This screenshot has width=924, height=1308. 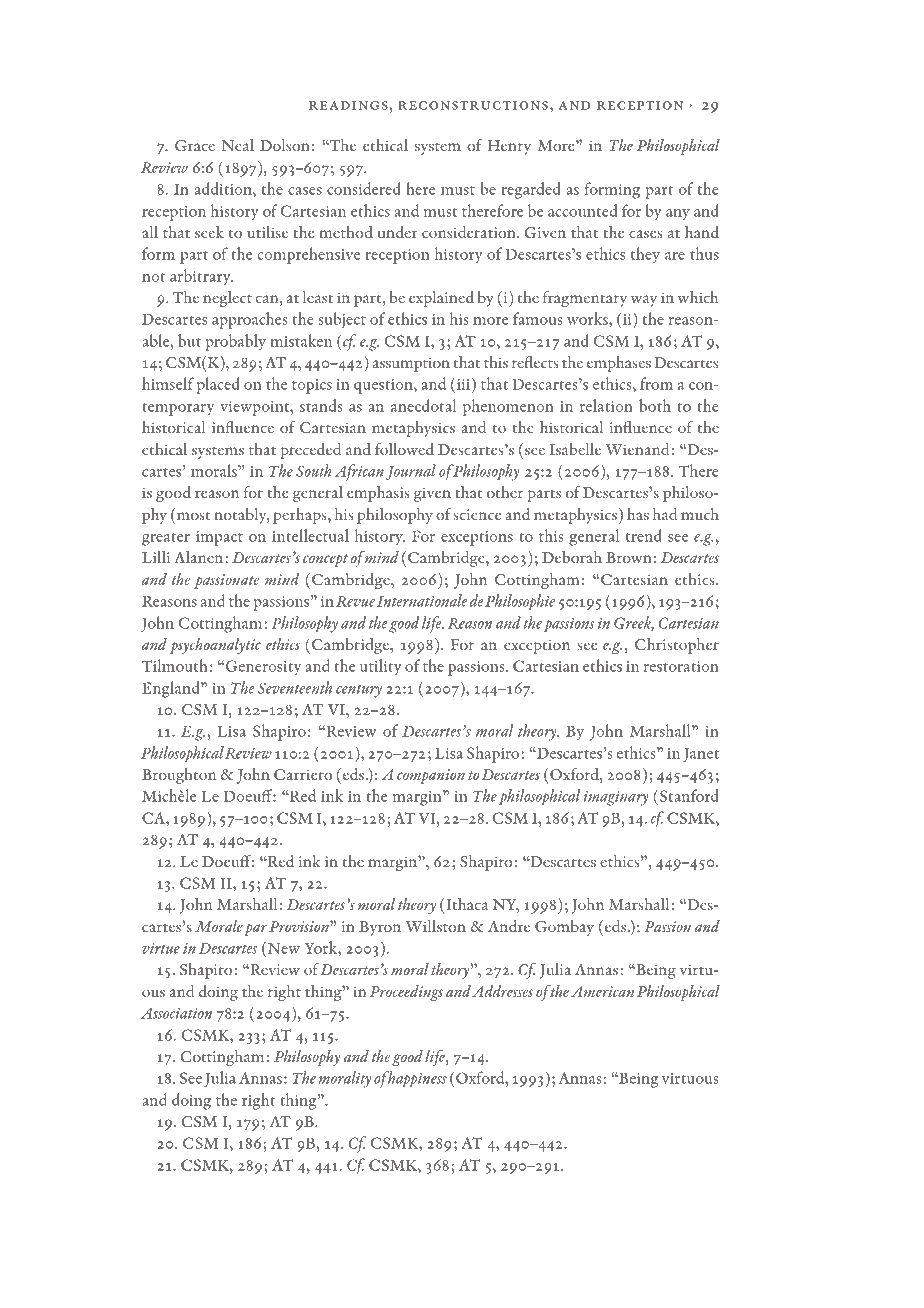 What do you see at coordinates (404, 449) in the screenshot?
I see `followed` at bounding box center [404, 449].
